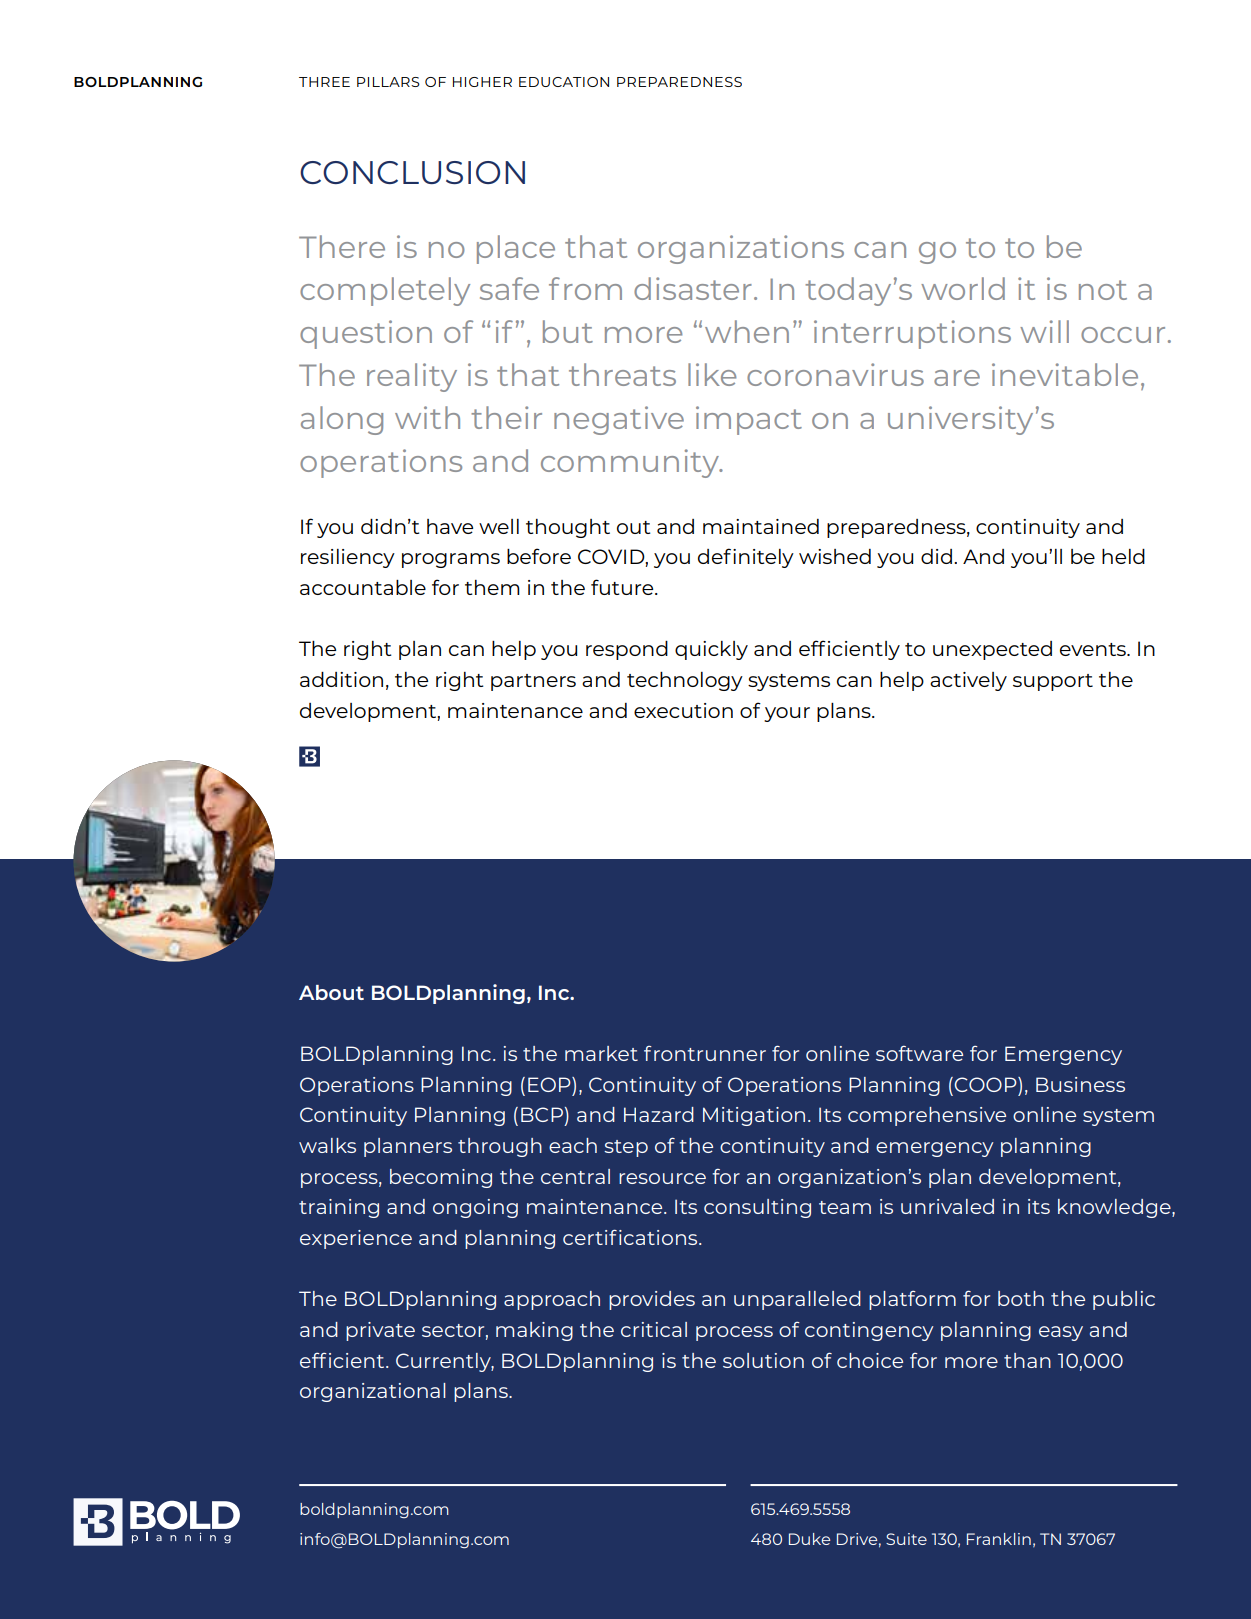 This screenshot has height=1619, width=1251. What do you see at coordinates (999, 1539) in the screenshot?
I see `Franklin` at bounding box center [999, 1539].
